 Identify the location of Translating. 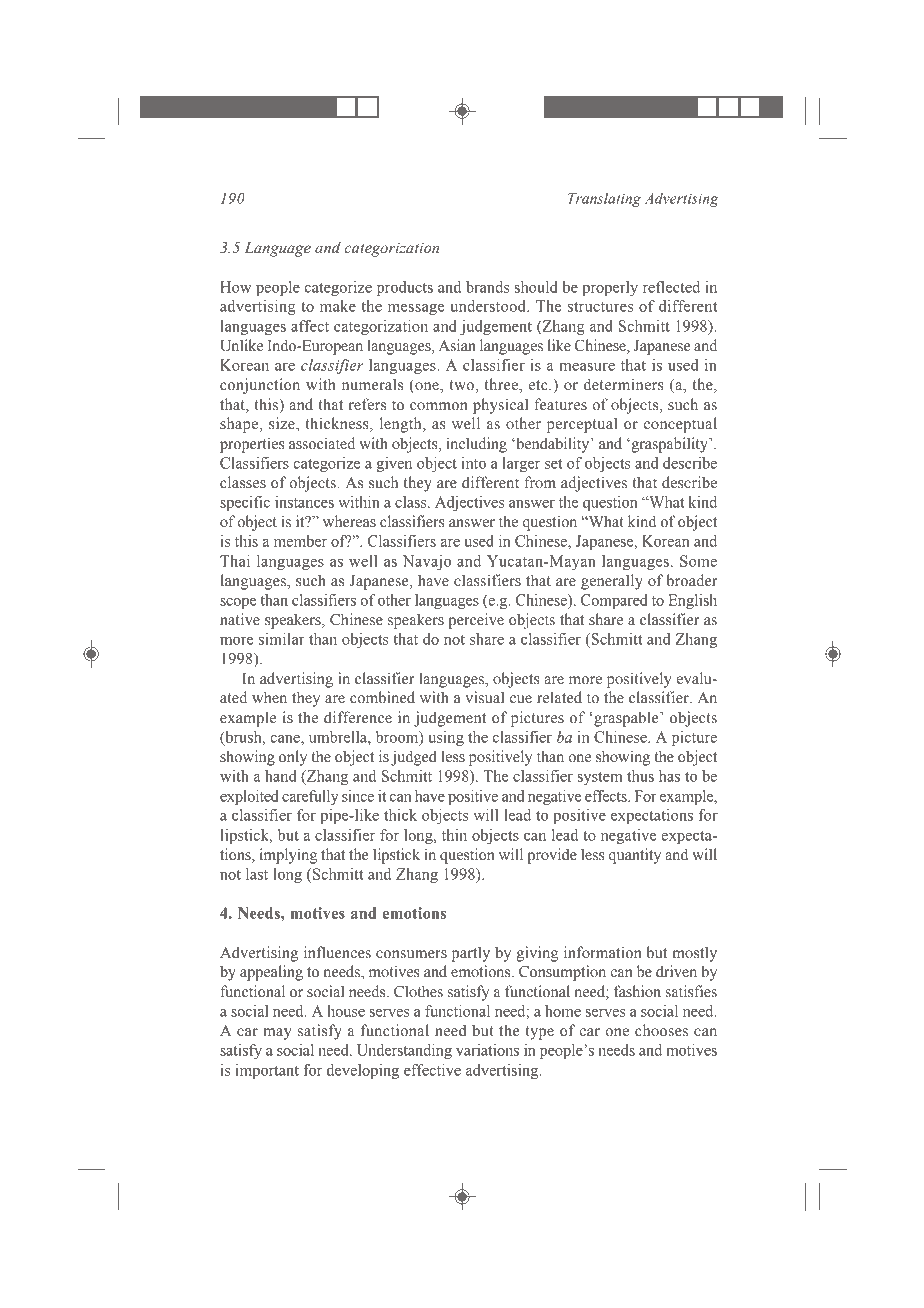
(604, 199).
